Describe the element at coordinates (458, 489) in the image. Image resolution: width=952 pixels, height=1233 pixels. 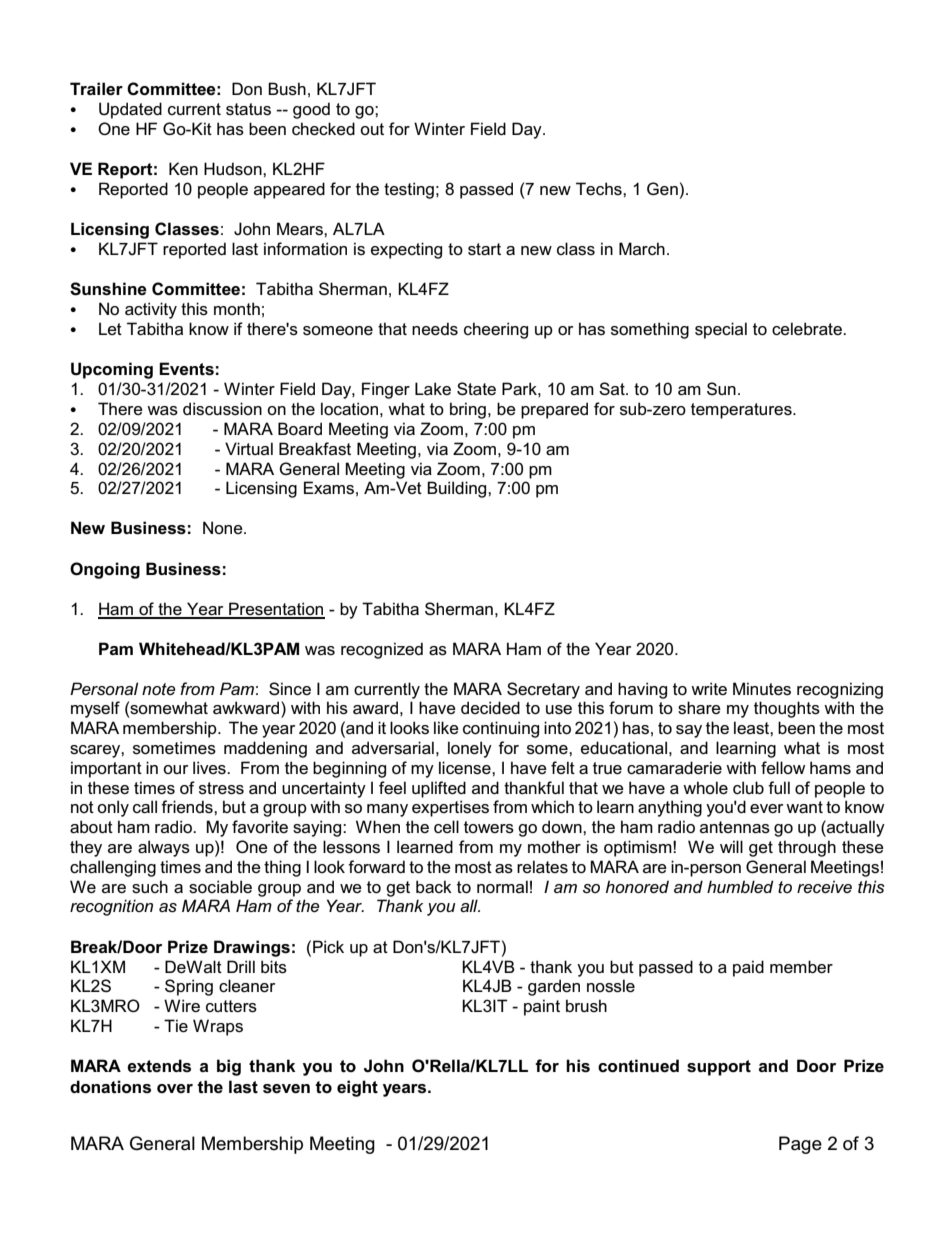
I see `Building` at that location.
